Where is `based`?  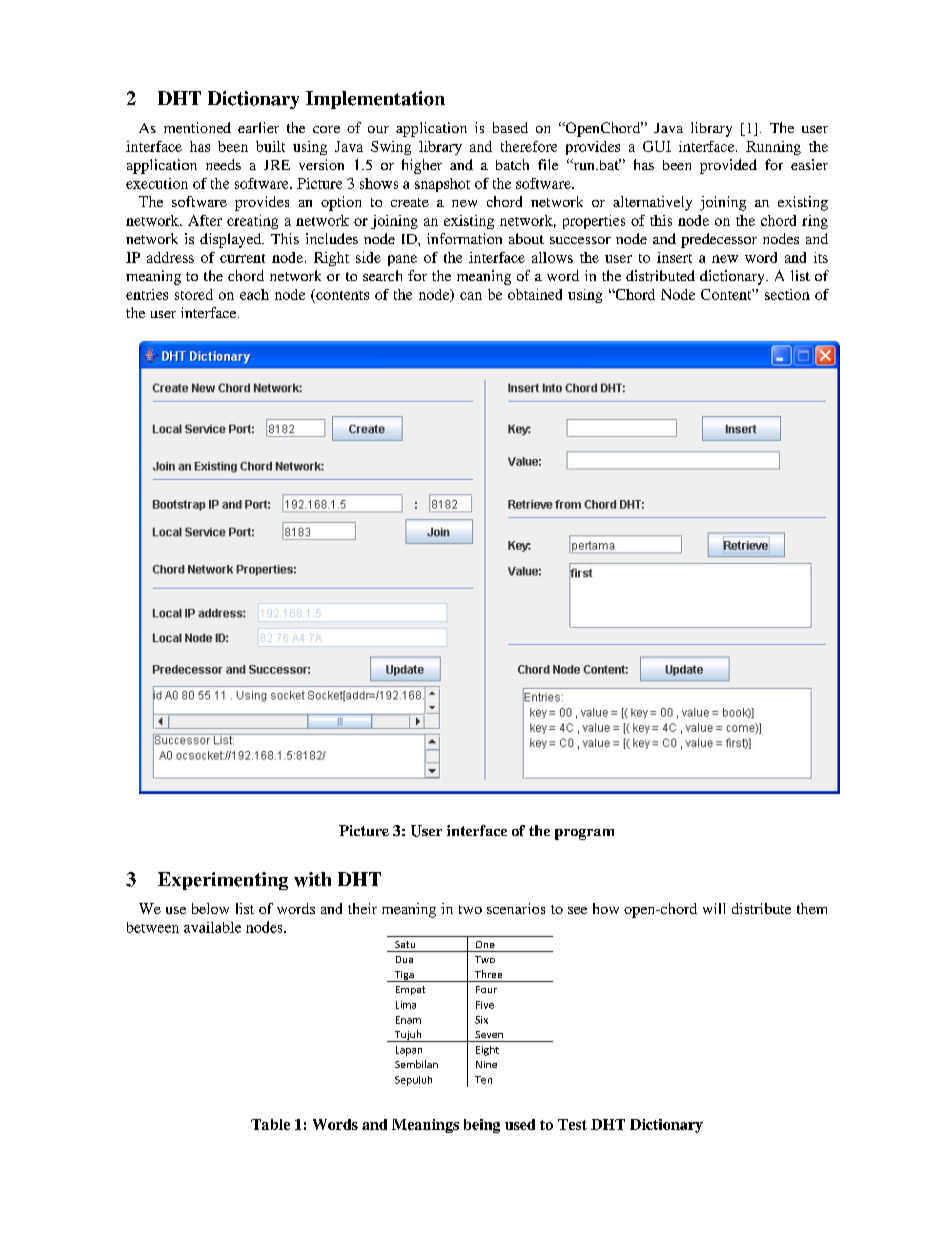 based is located at coordinates (510, 127).
